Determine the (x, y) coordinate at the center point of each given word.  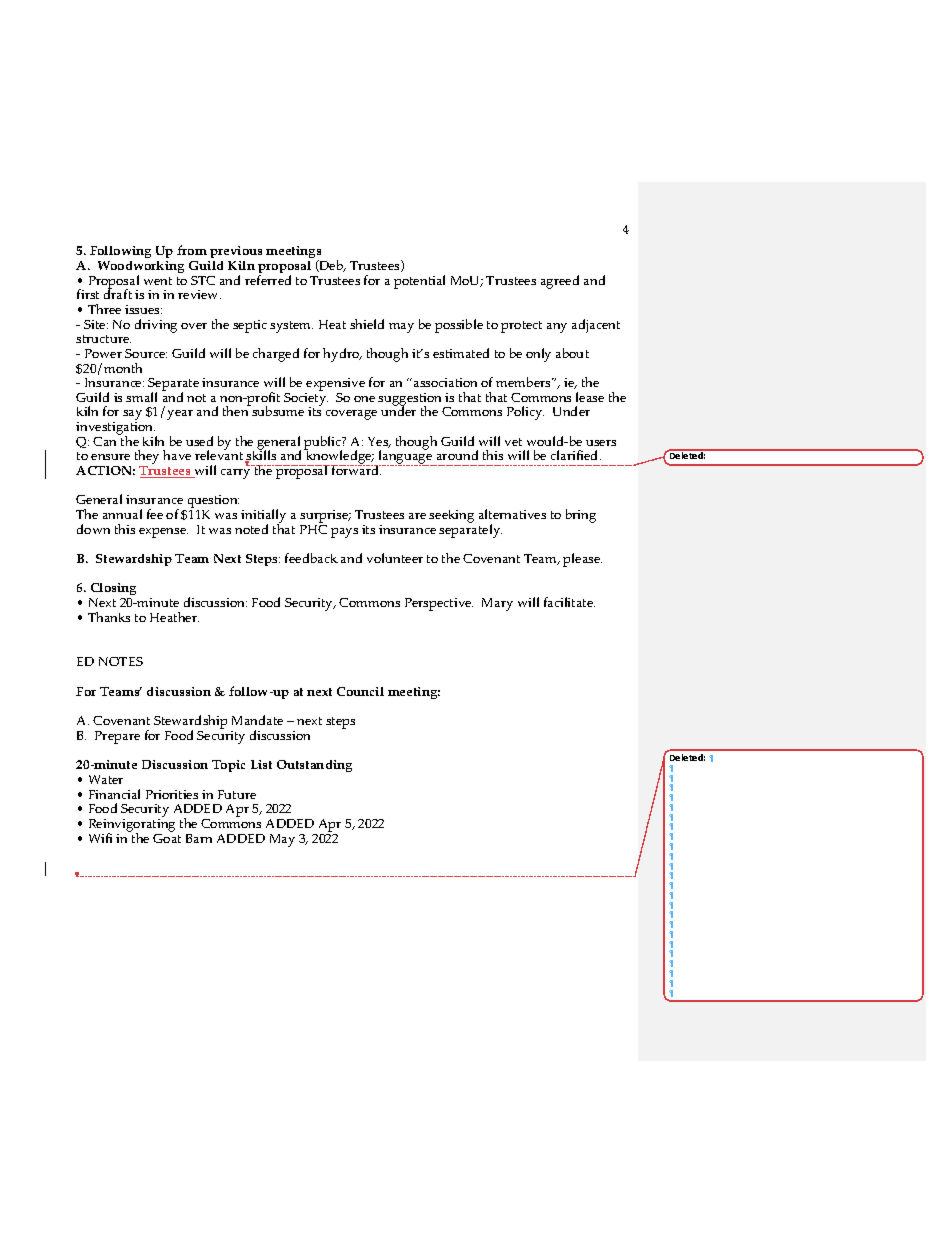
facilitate (569, 602)
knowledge (339, 458)
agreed (560, 282)
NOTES (121, 661)
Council (360, 691)
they (147, 458)
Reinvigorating (132, 827)
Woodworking (141, 268)
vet (513, 442)
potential (419, 282)
